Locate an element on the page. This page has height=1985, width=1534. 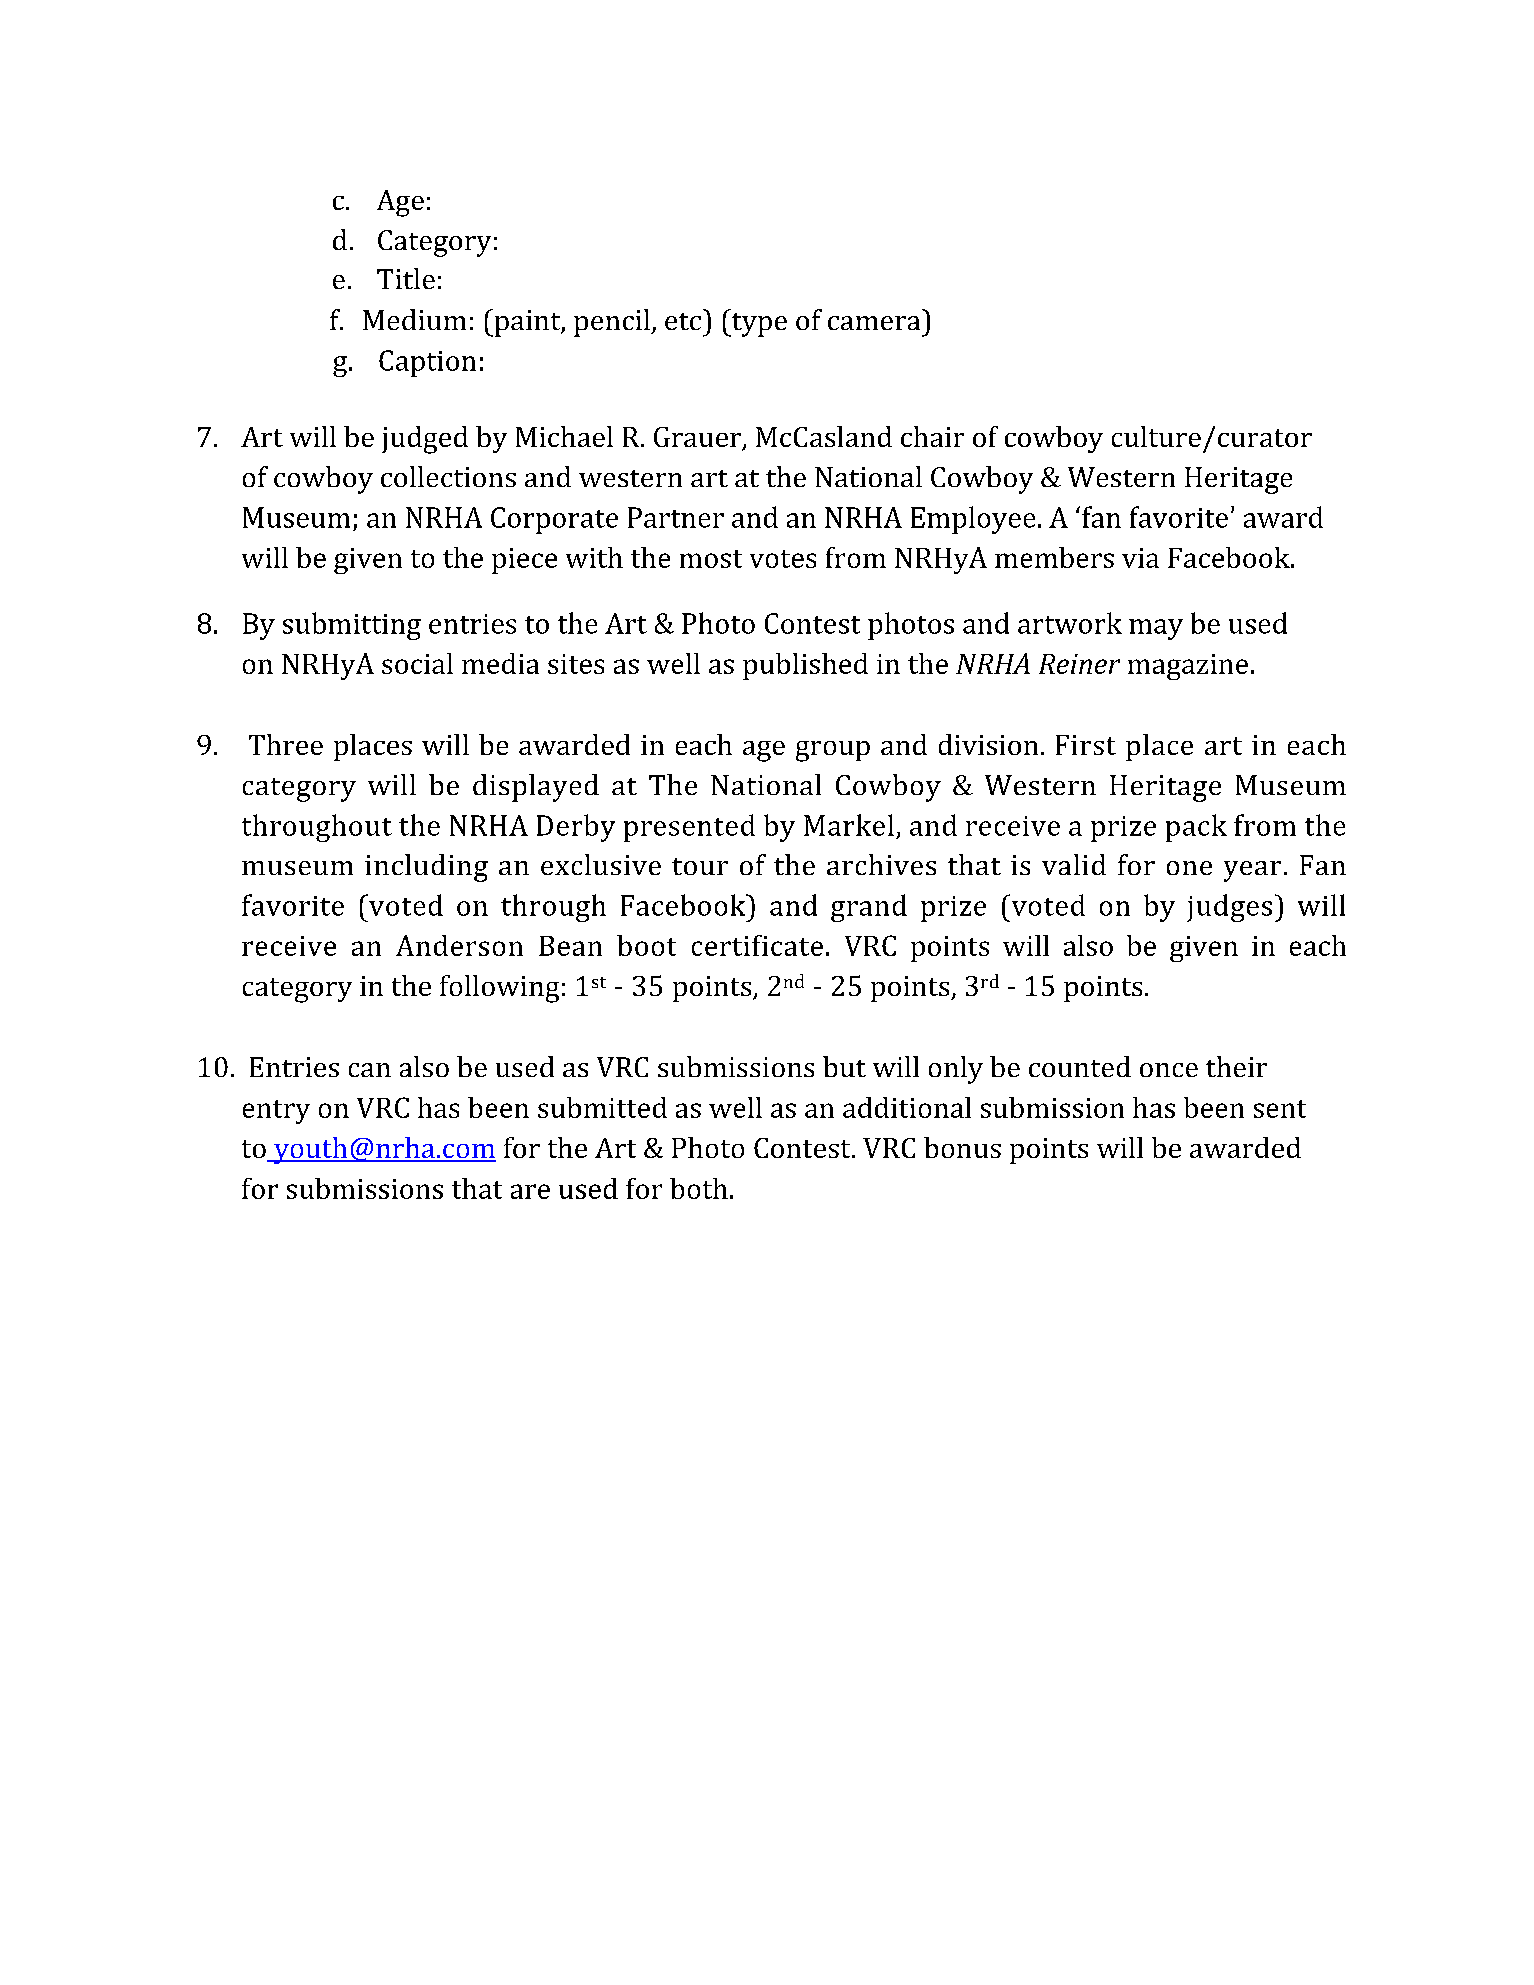
including is located at coordinates (426, 868).
